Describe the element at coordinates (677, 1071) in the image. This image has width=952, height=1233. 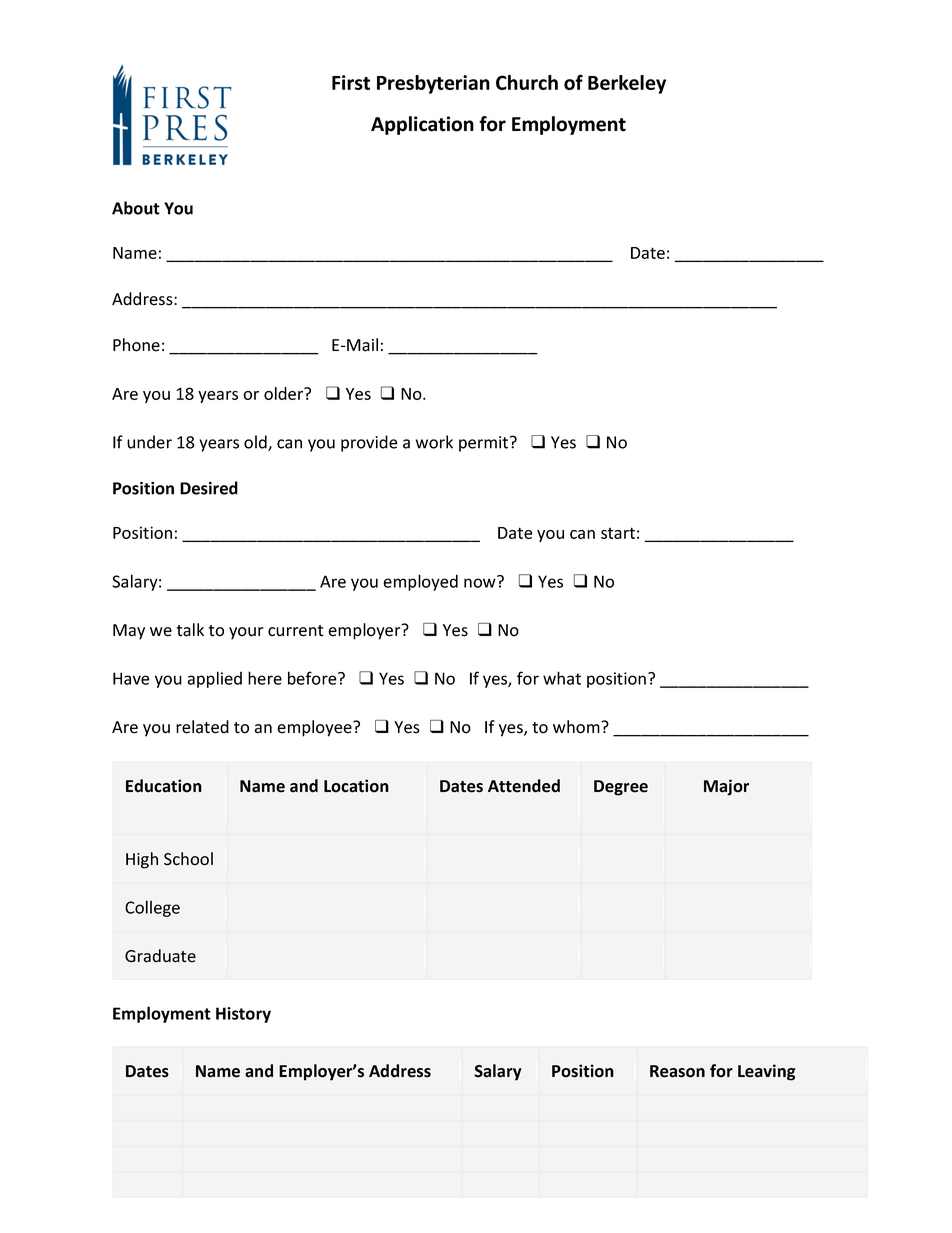
I see `Reason` at that location.
